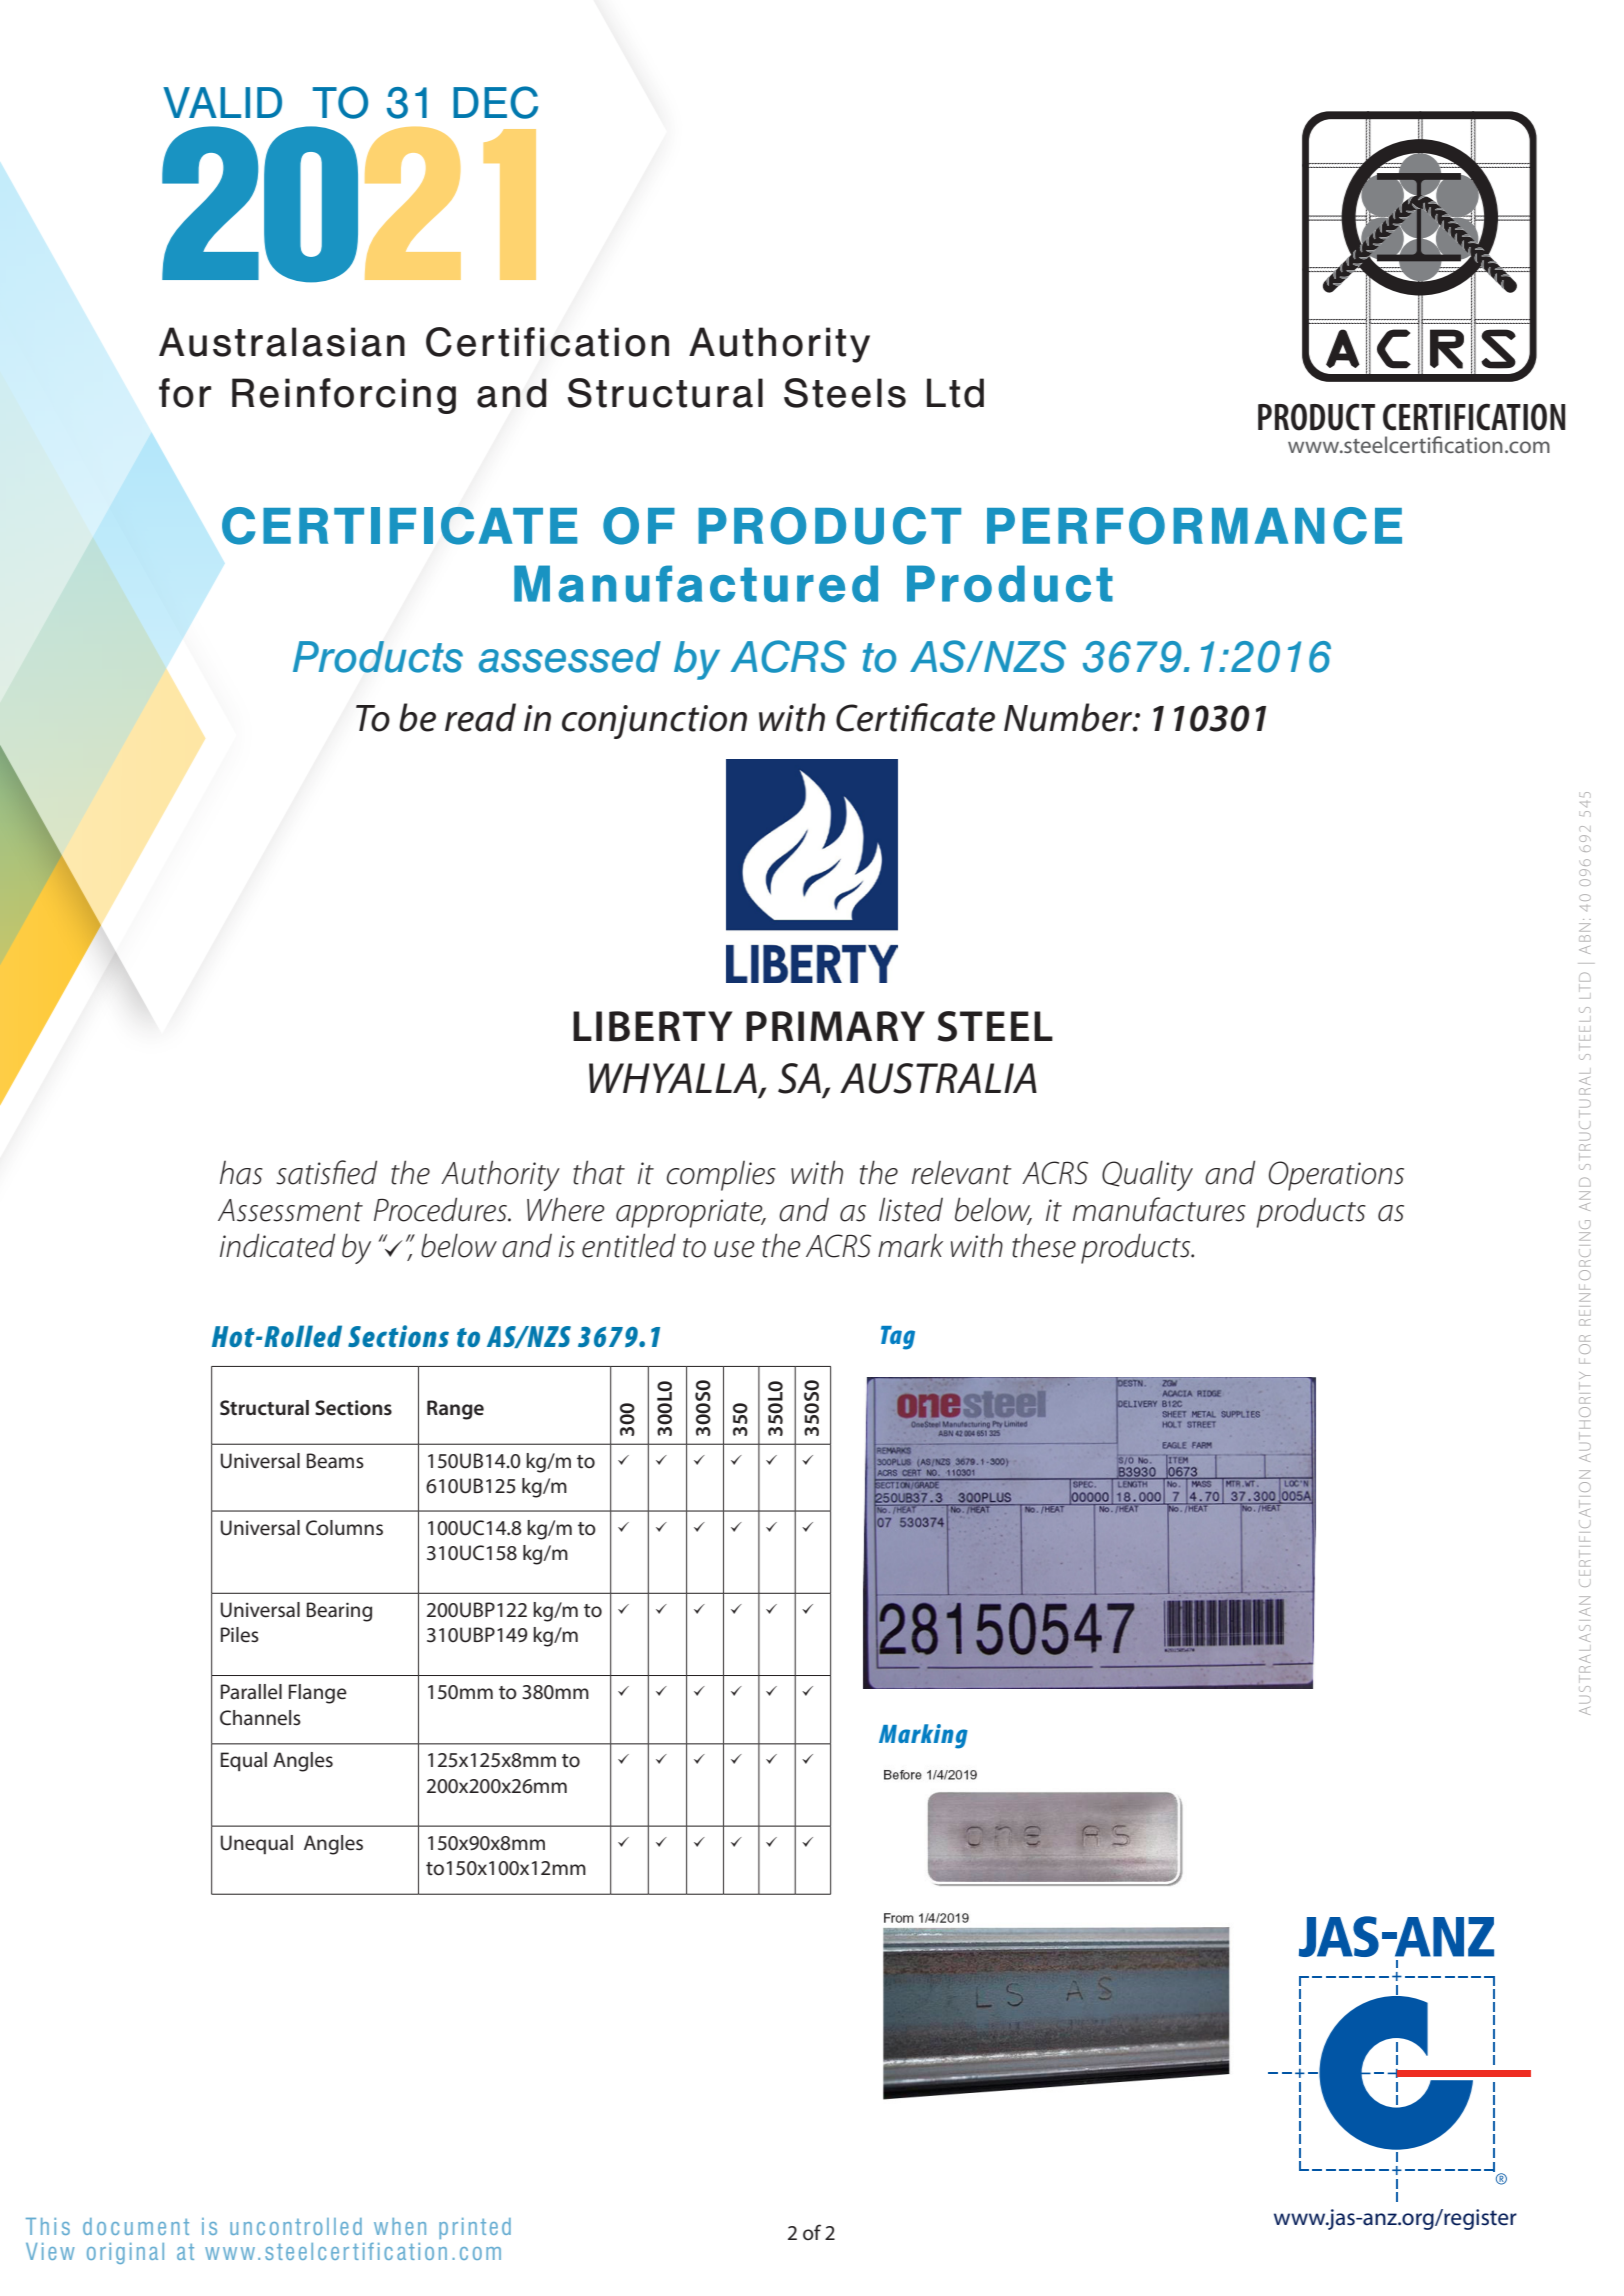 This document has width=1624, height=2296. I want to click on Flange, so click(318, 1694).
